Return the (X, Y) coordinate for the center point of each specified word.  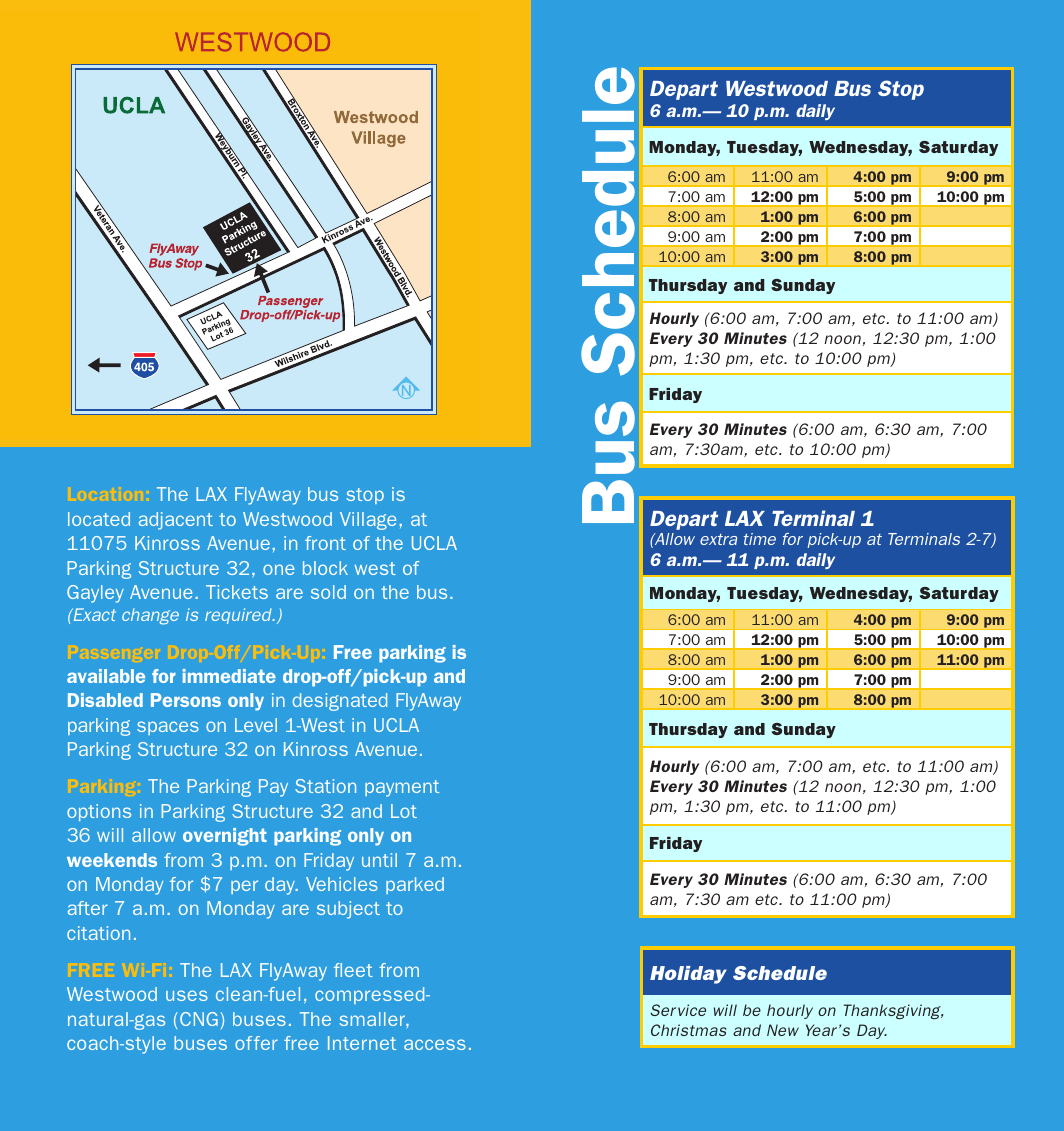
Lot (404, 811)
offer (256, 1043)
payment (402, 788)
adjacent (176, 521)
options (99, 812)
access (435, 1044)
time (760, 539)
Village (368, 521)
